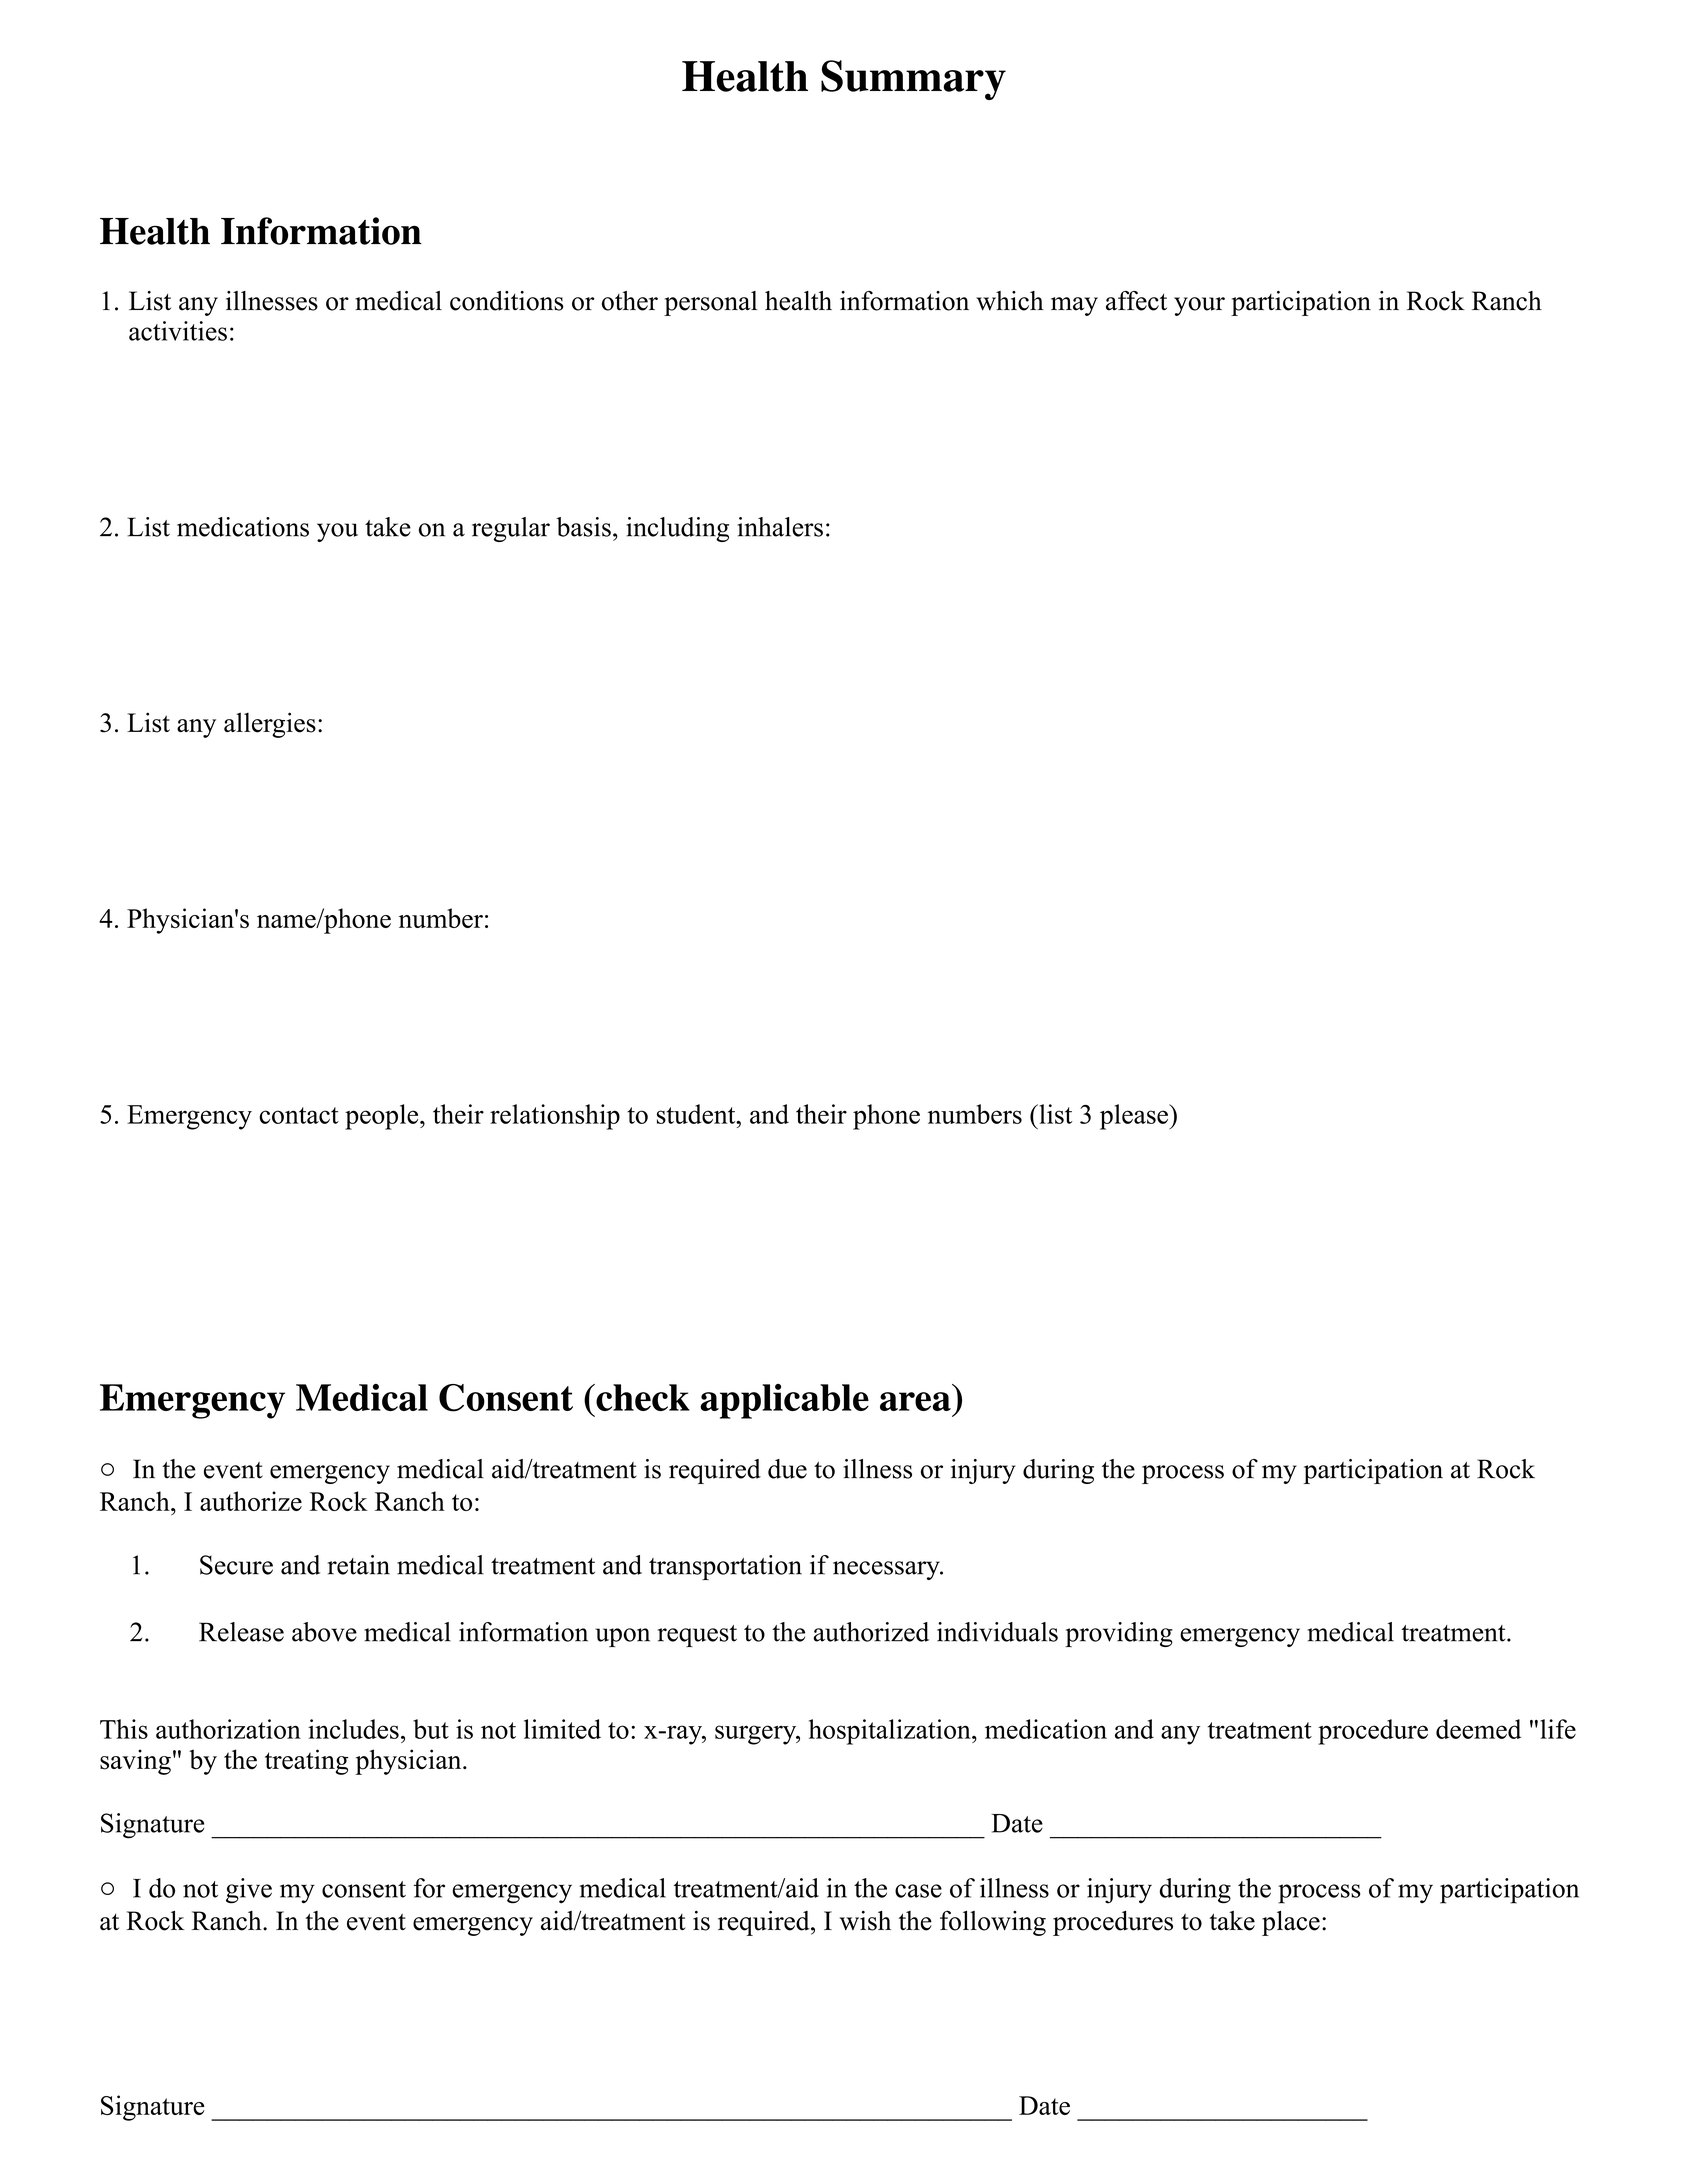 The height and width of the image is (2184, 1688). I want to click on affect, so click(1136, 301).
